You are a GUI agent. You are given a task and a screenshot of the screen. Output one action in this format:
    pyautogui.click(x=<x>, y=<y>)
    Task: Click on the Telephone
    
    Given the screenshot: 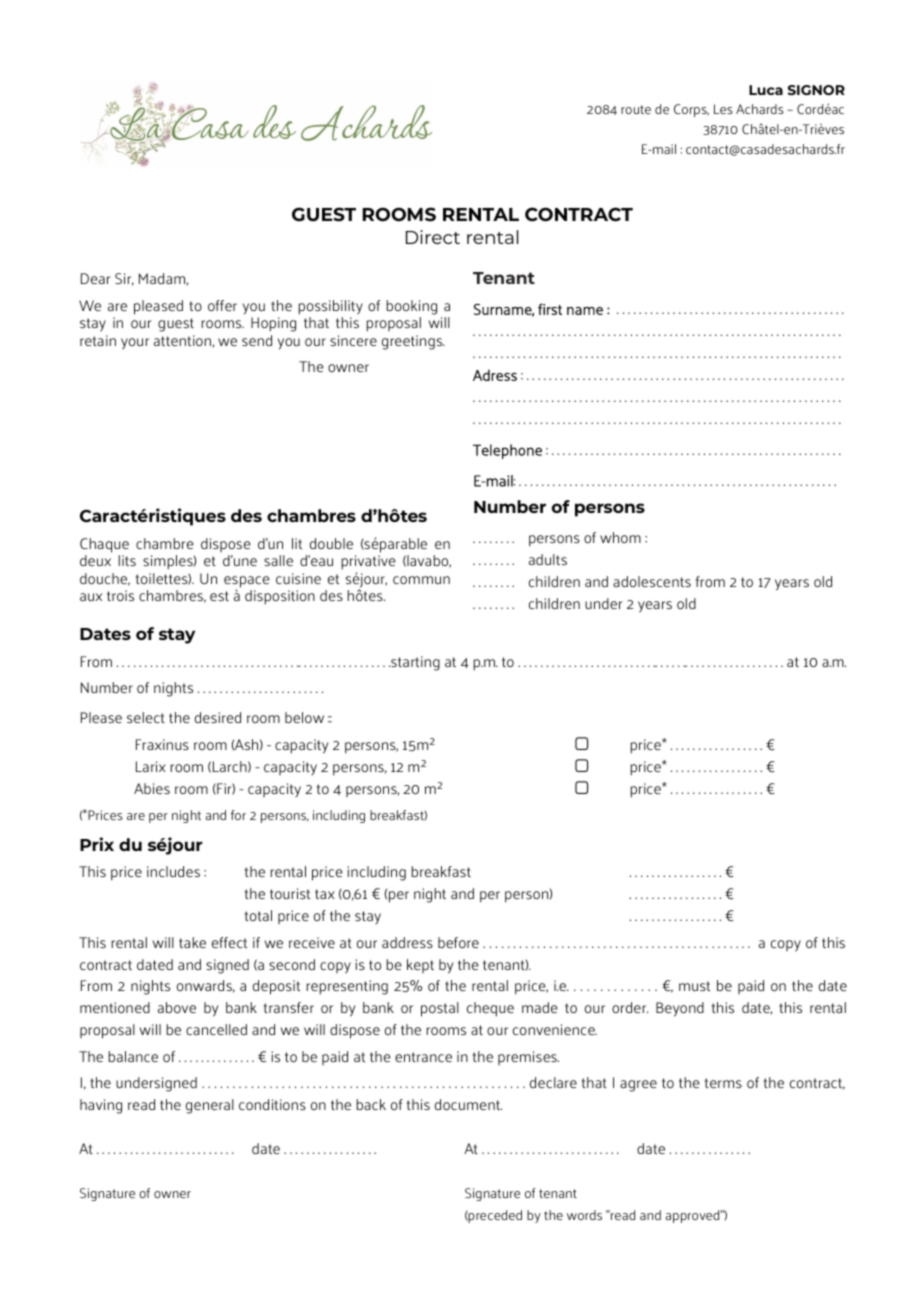 What is the action you would take?
    pyautogui.click(x=507, y=451)
